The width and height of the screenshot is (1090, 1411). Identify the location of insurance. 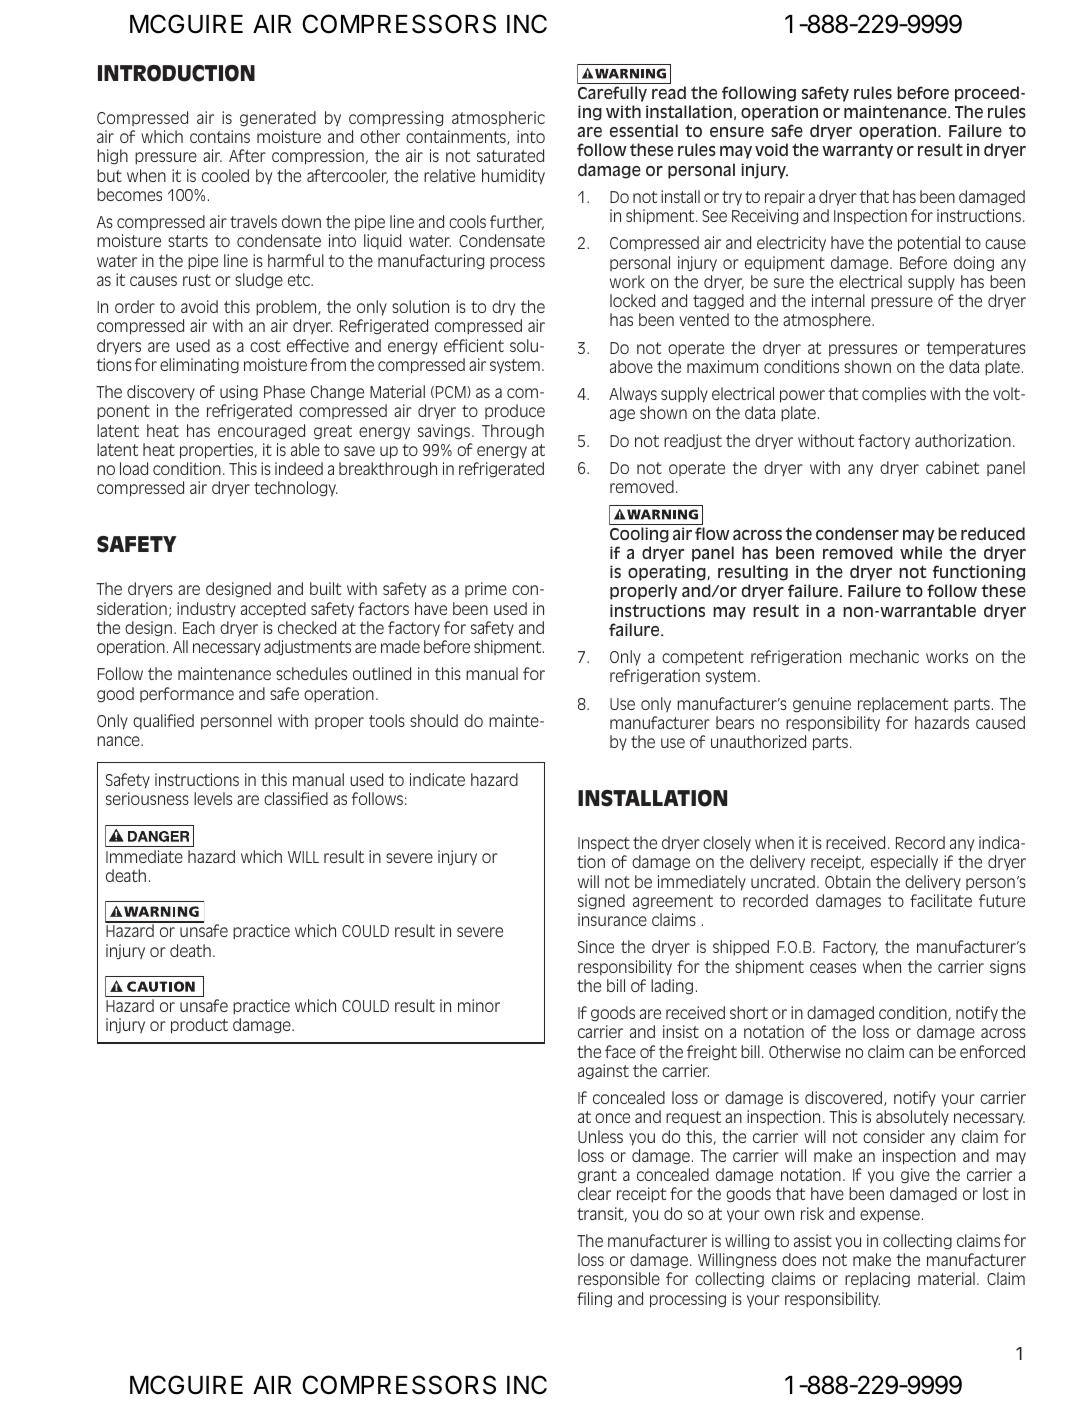
(612, 919).
